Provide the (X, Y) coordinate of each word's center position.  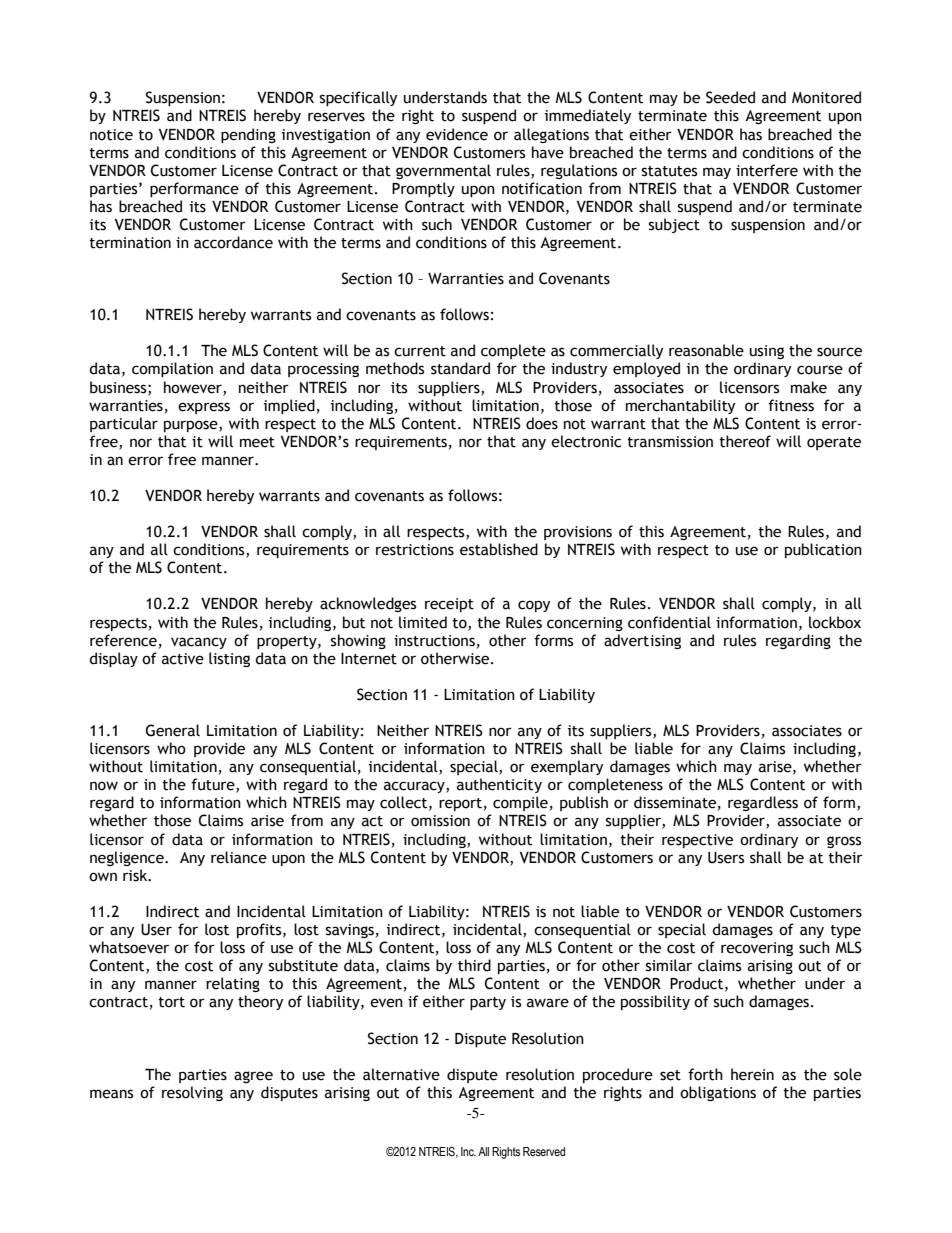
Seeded (730, 97)
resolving (192, 1093)
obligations (718, 1093)
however (194, 388)
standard (460, 368)
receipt (449, 605)
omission (440, 821)
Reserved (544, 1151)
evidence (457, 134)
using (767, 352)
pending (248, 135)
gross (844, 842)
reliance (239, 857)
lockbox (835, 622)
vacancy (199, 643)
